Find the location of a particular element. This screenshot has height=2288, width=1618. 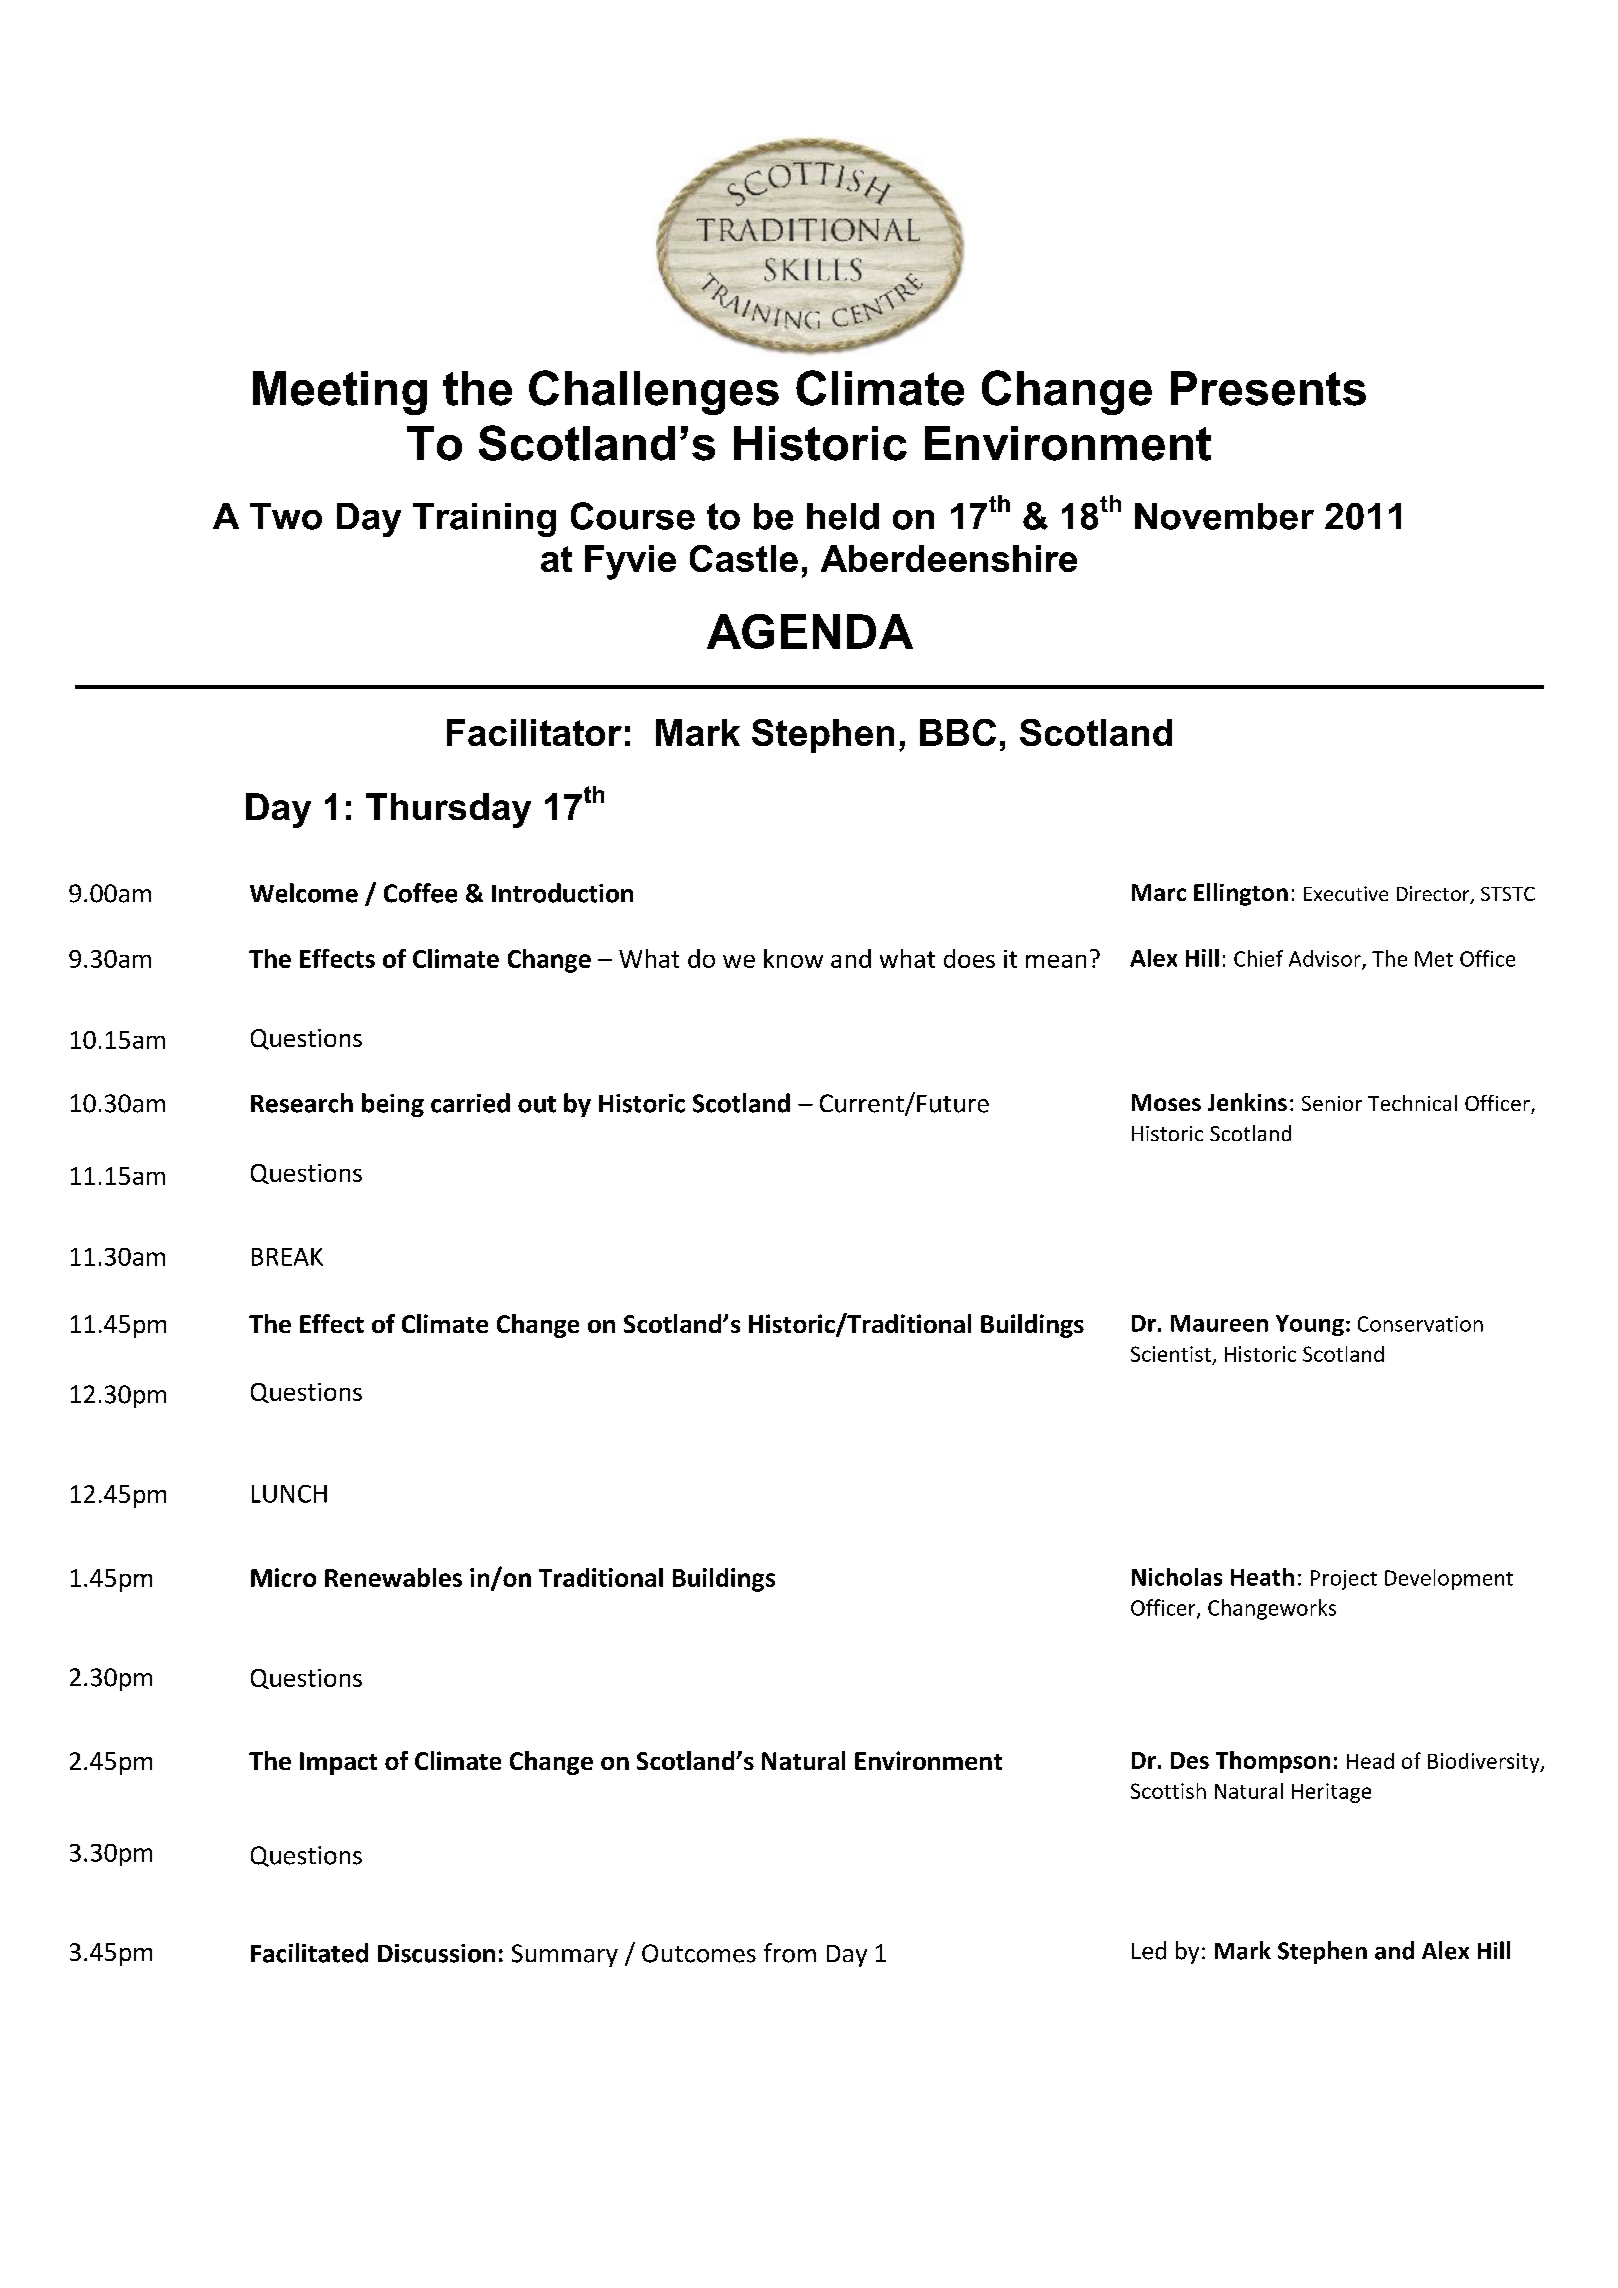

Meeting is located at coordinates (340, 393).
